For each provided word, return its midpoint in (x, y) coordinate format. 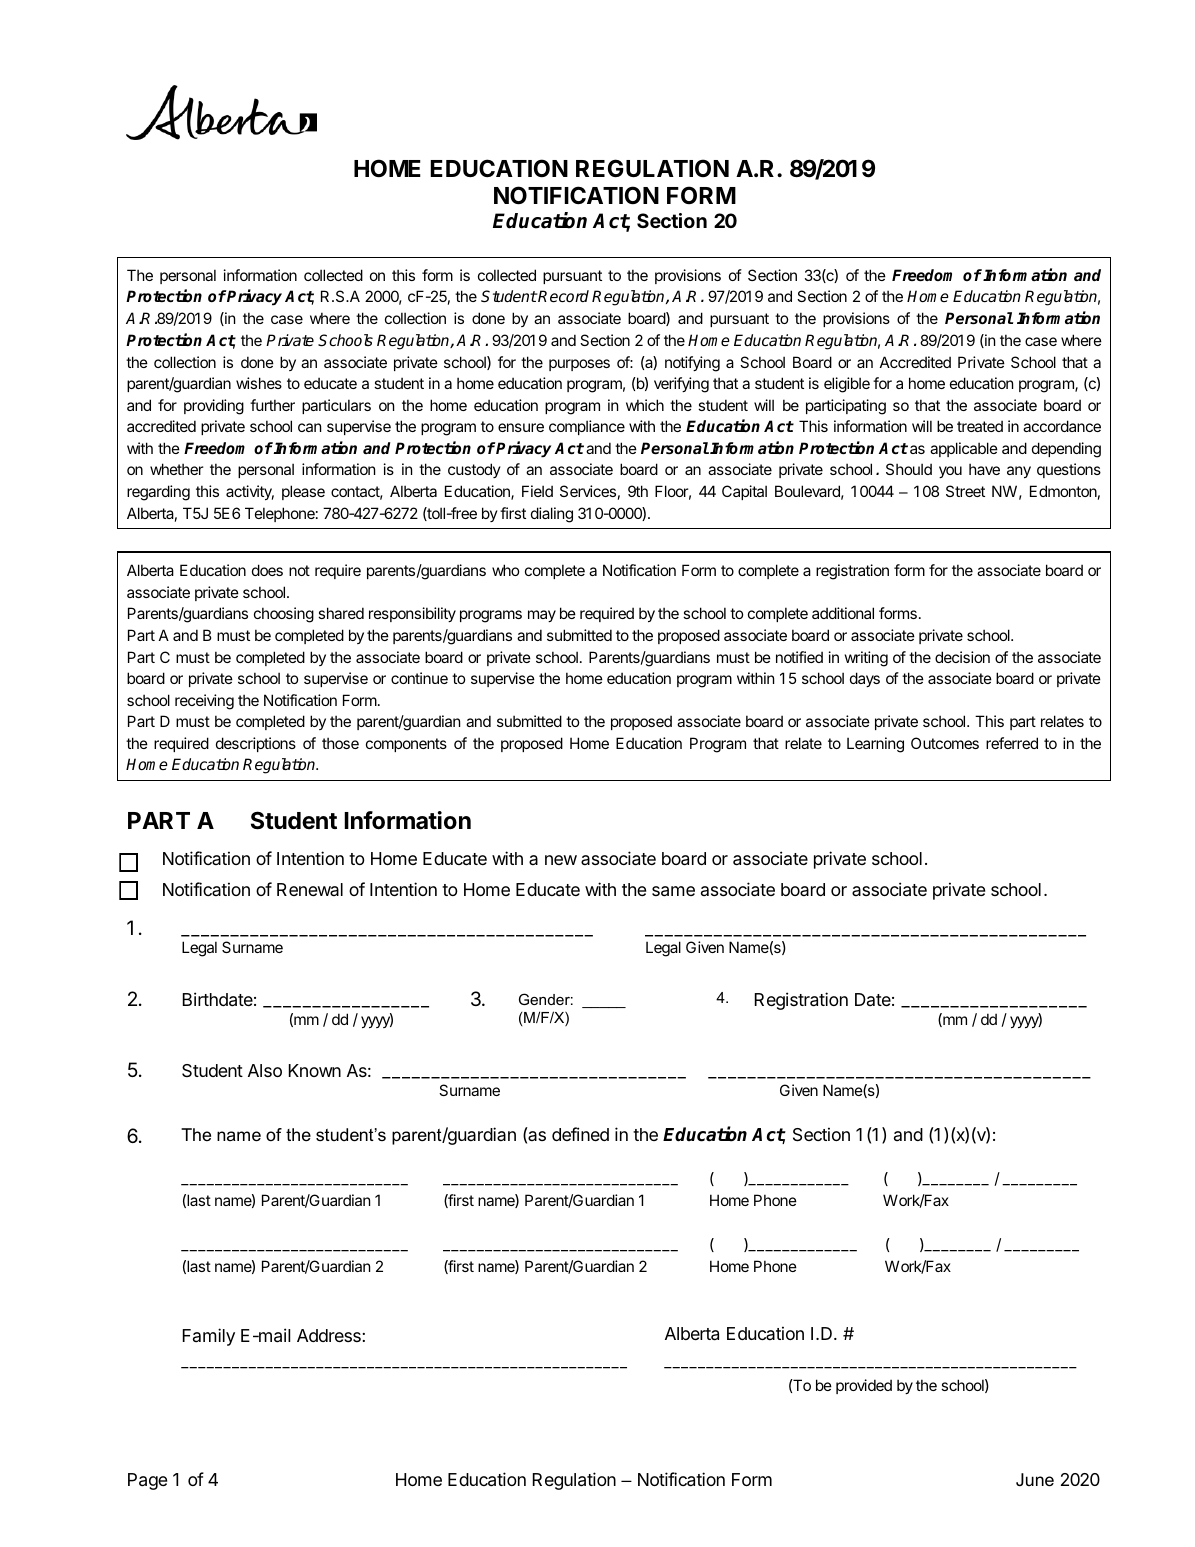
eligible (847, 385)
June (1035, 1480)
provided (864, 1386)
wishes (259, 383)
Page (147, 1481)
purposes (579, 365)
